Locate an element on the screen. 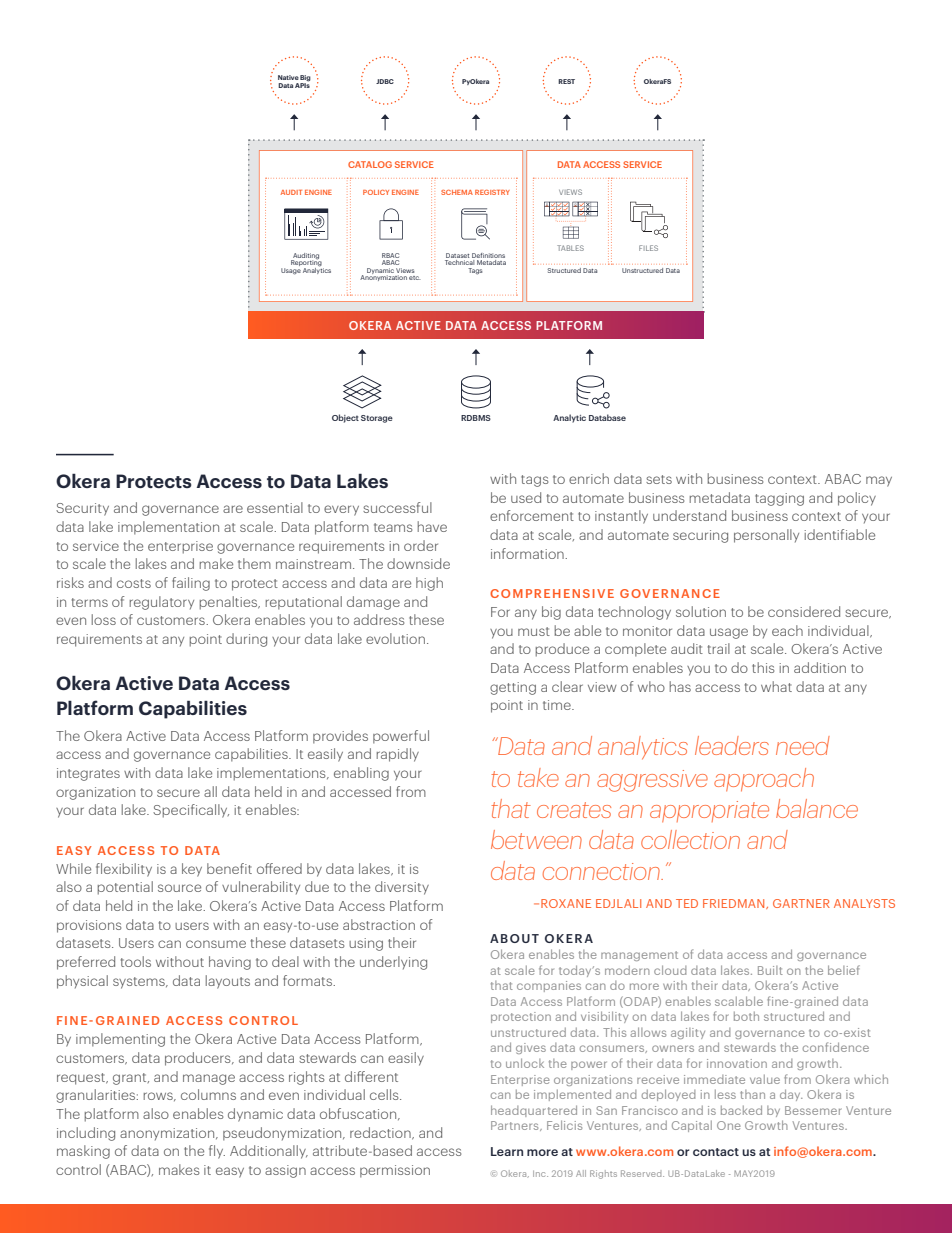 The width and height of the screenshot is (952, 1233). each is located at coordinates (787, 630).
